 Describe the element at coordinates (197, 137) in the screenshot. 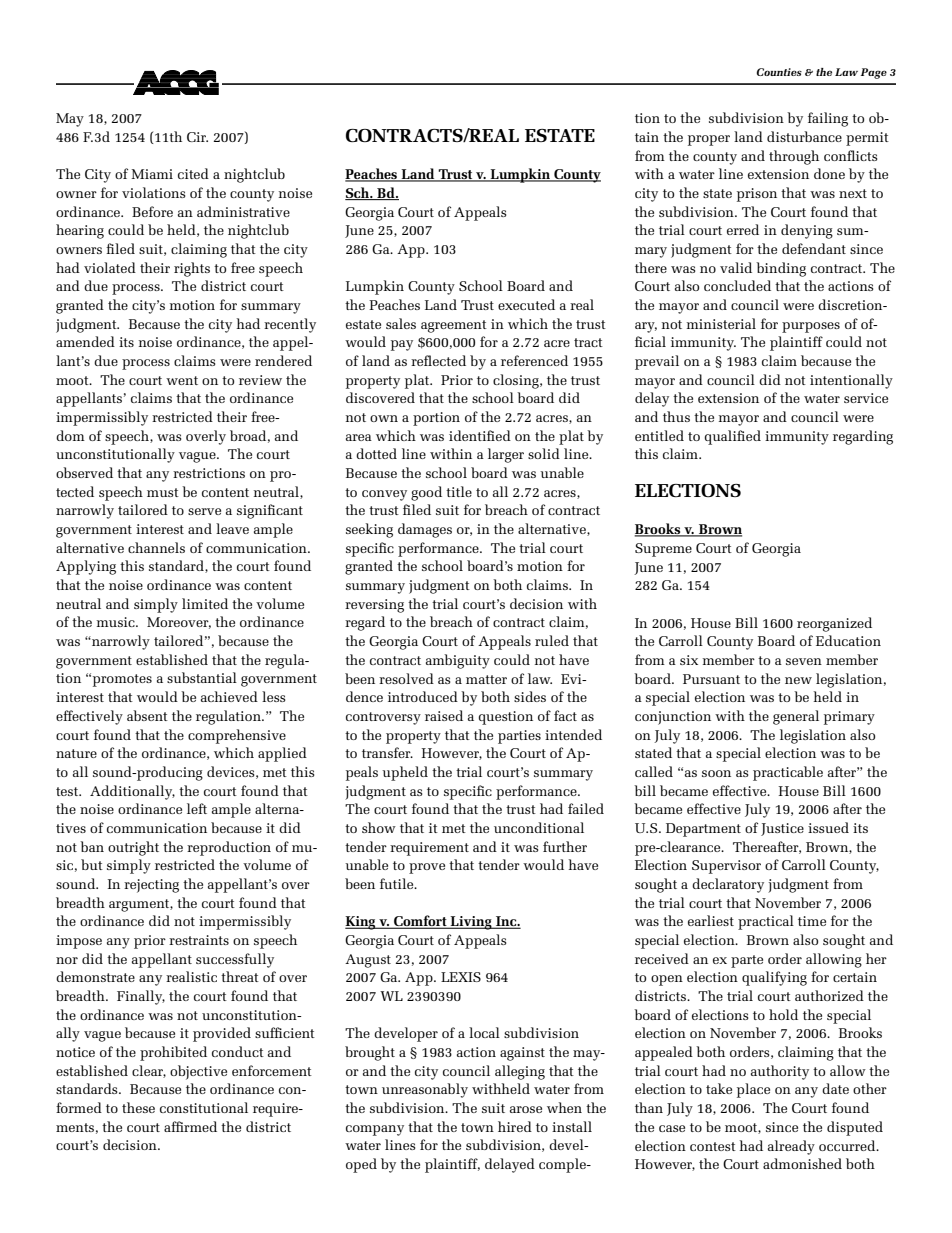

I see `Cir` at that location.
